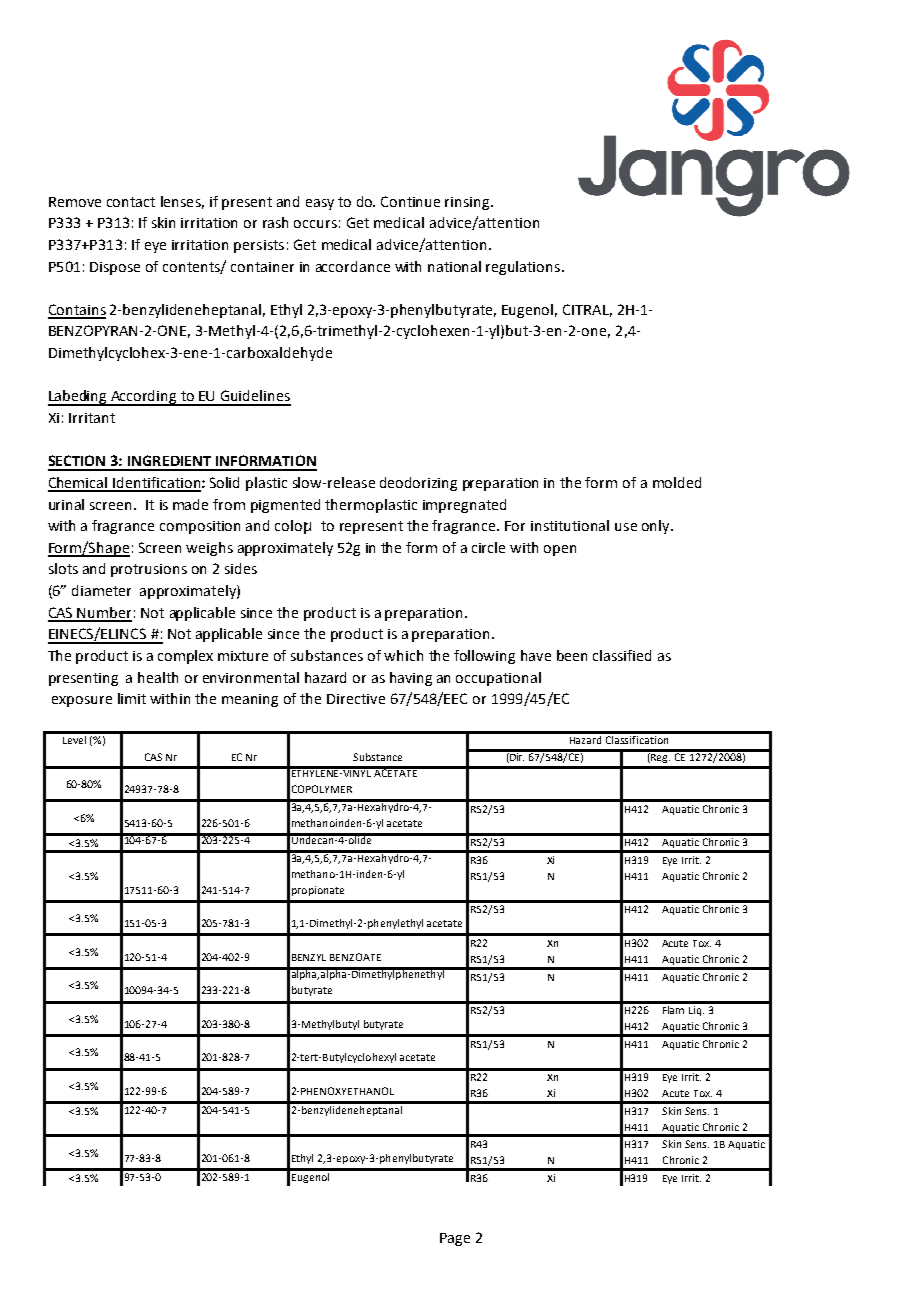  What do you see at coordinates (149, 570) in the image?
I see `protrusions` at bounding box center [149, 570].
